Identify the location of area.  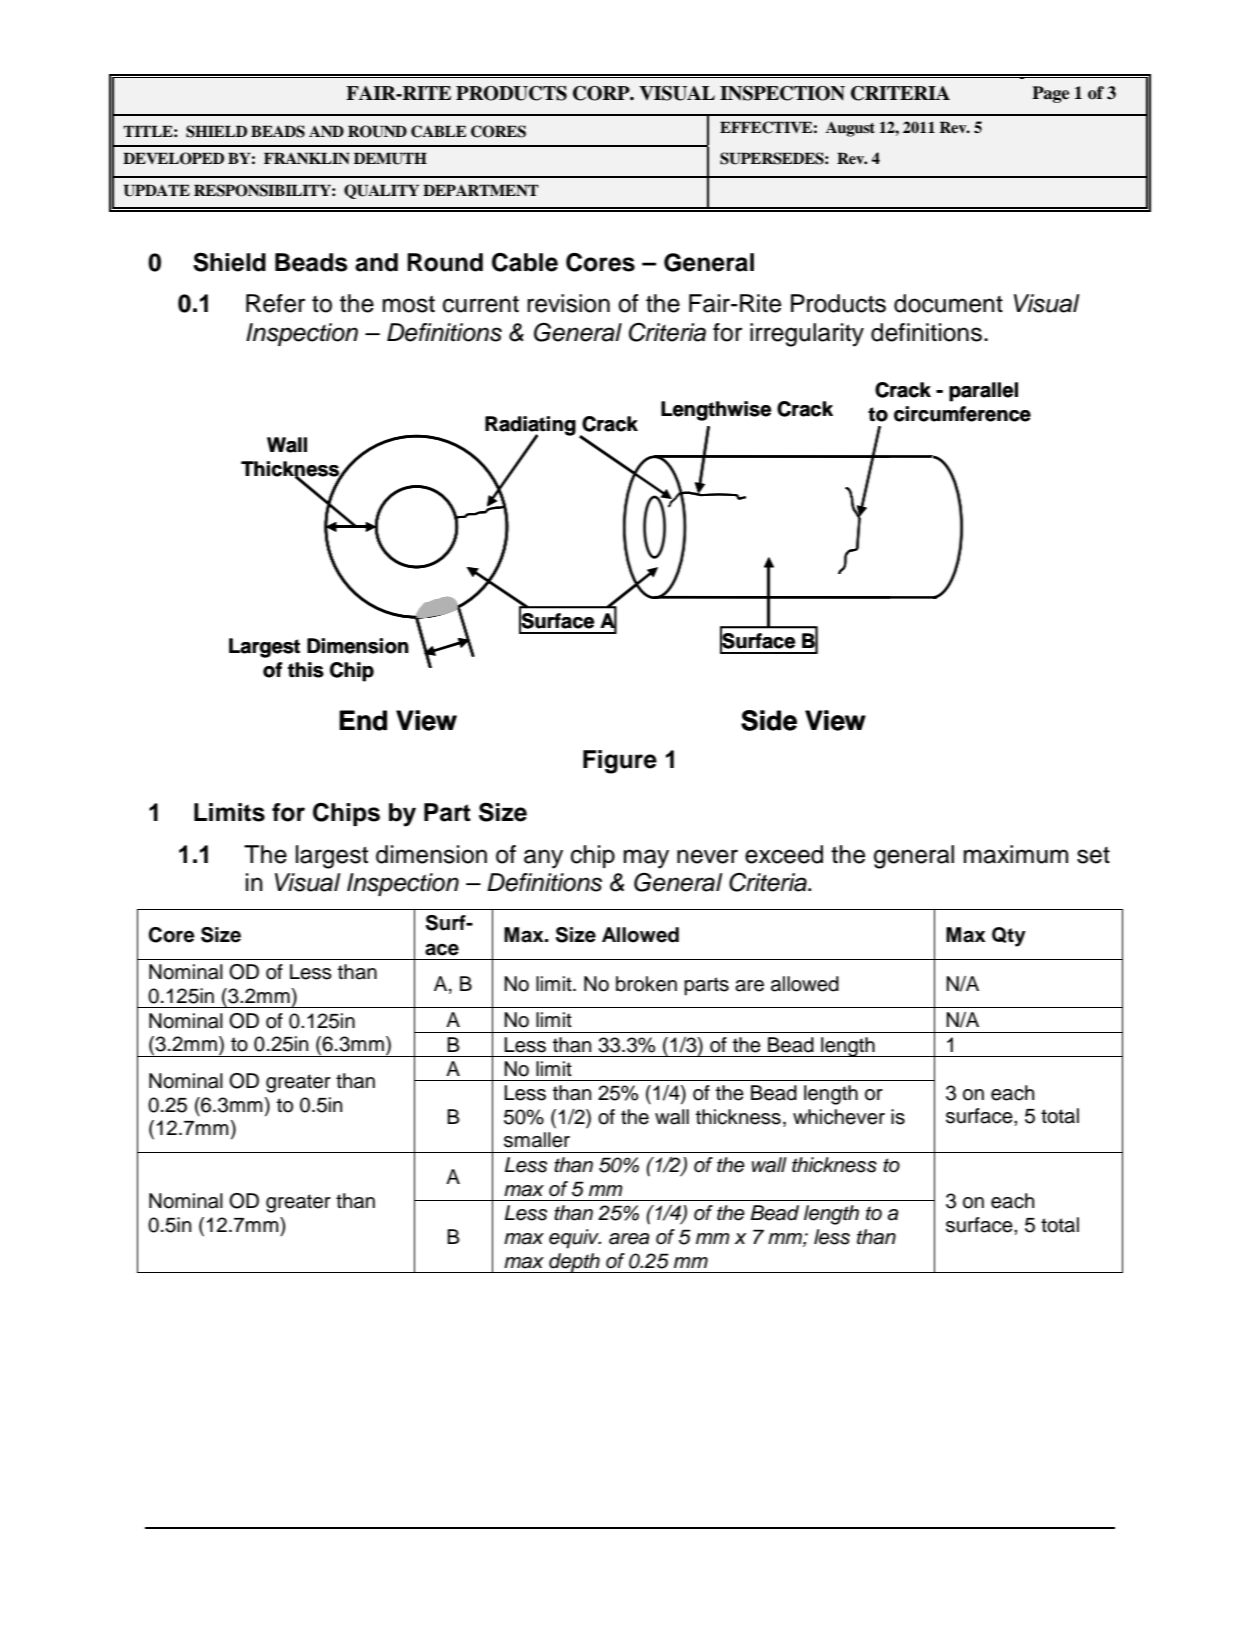
(629, 1239).
